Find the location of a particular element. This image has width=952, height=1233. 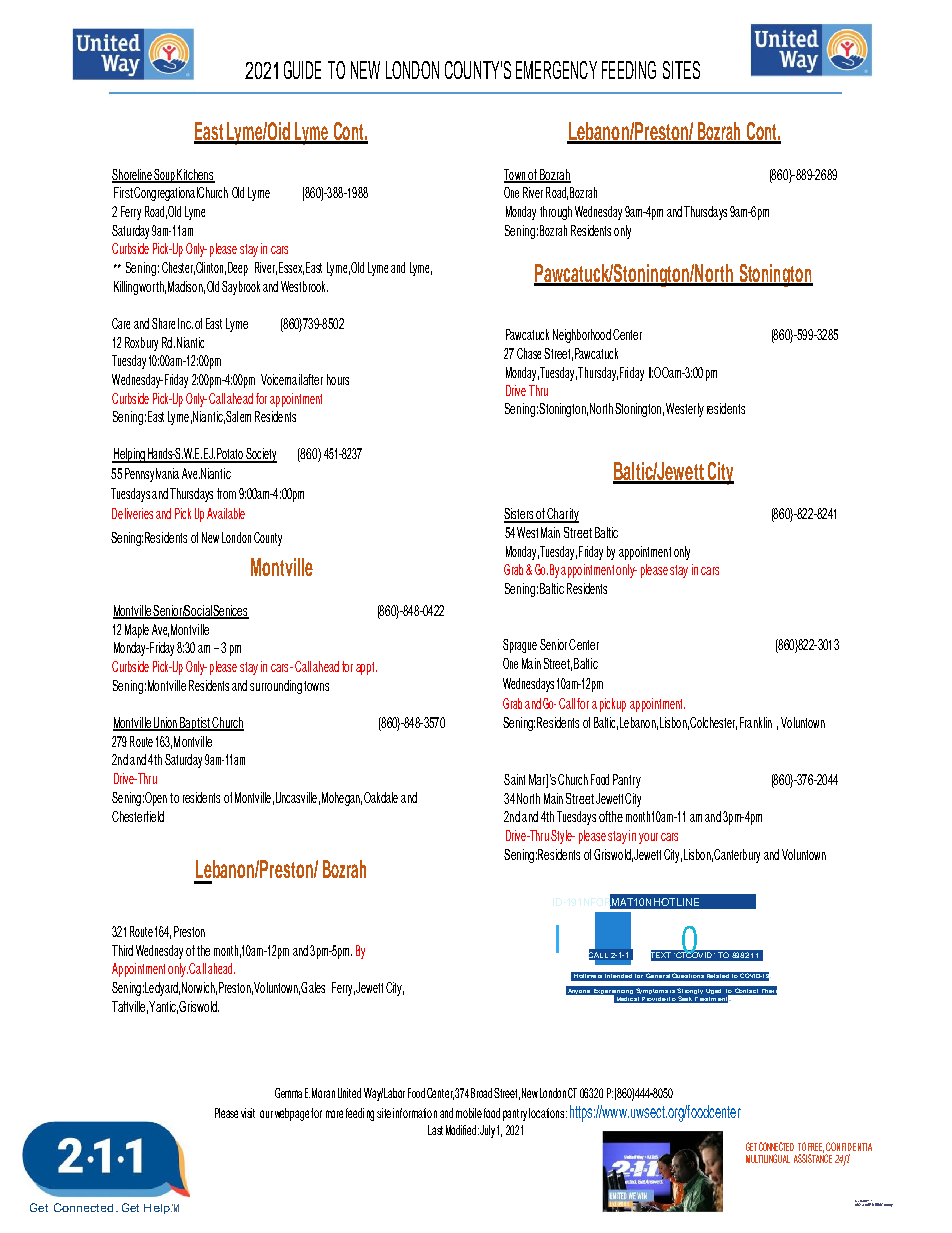

Neighborhood is located at coordinates (582, 336).
